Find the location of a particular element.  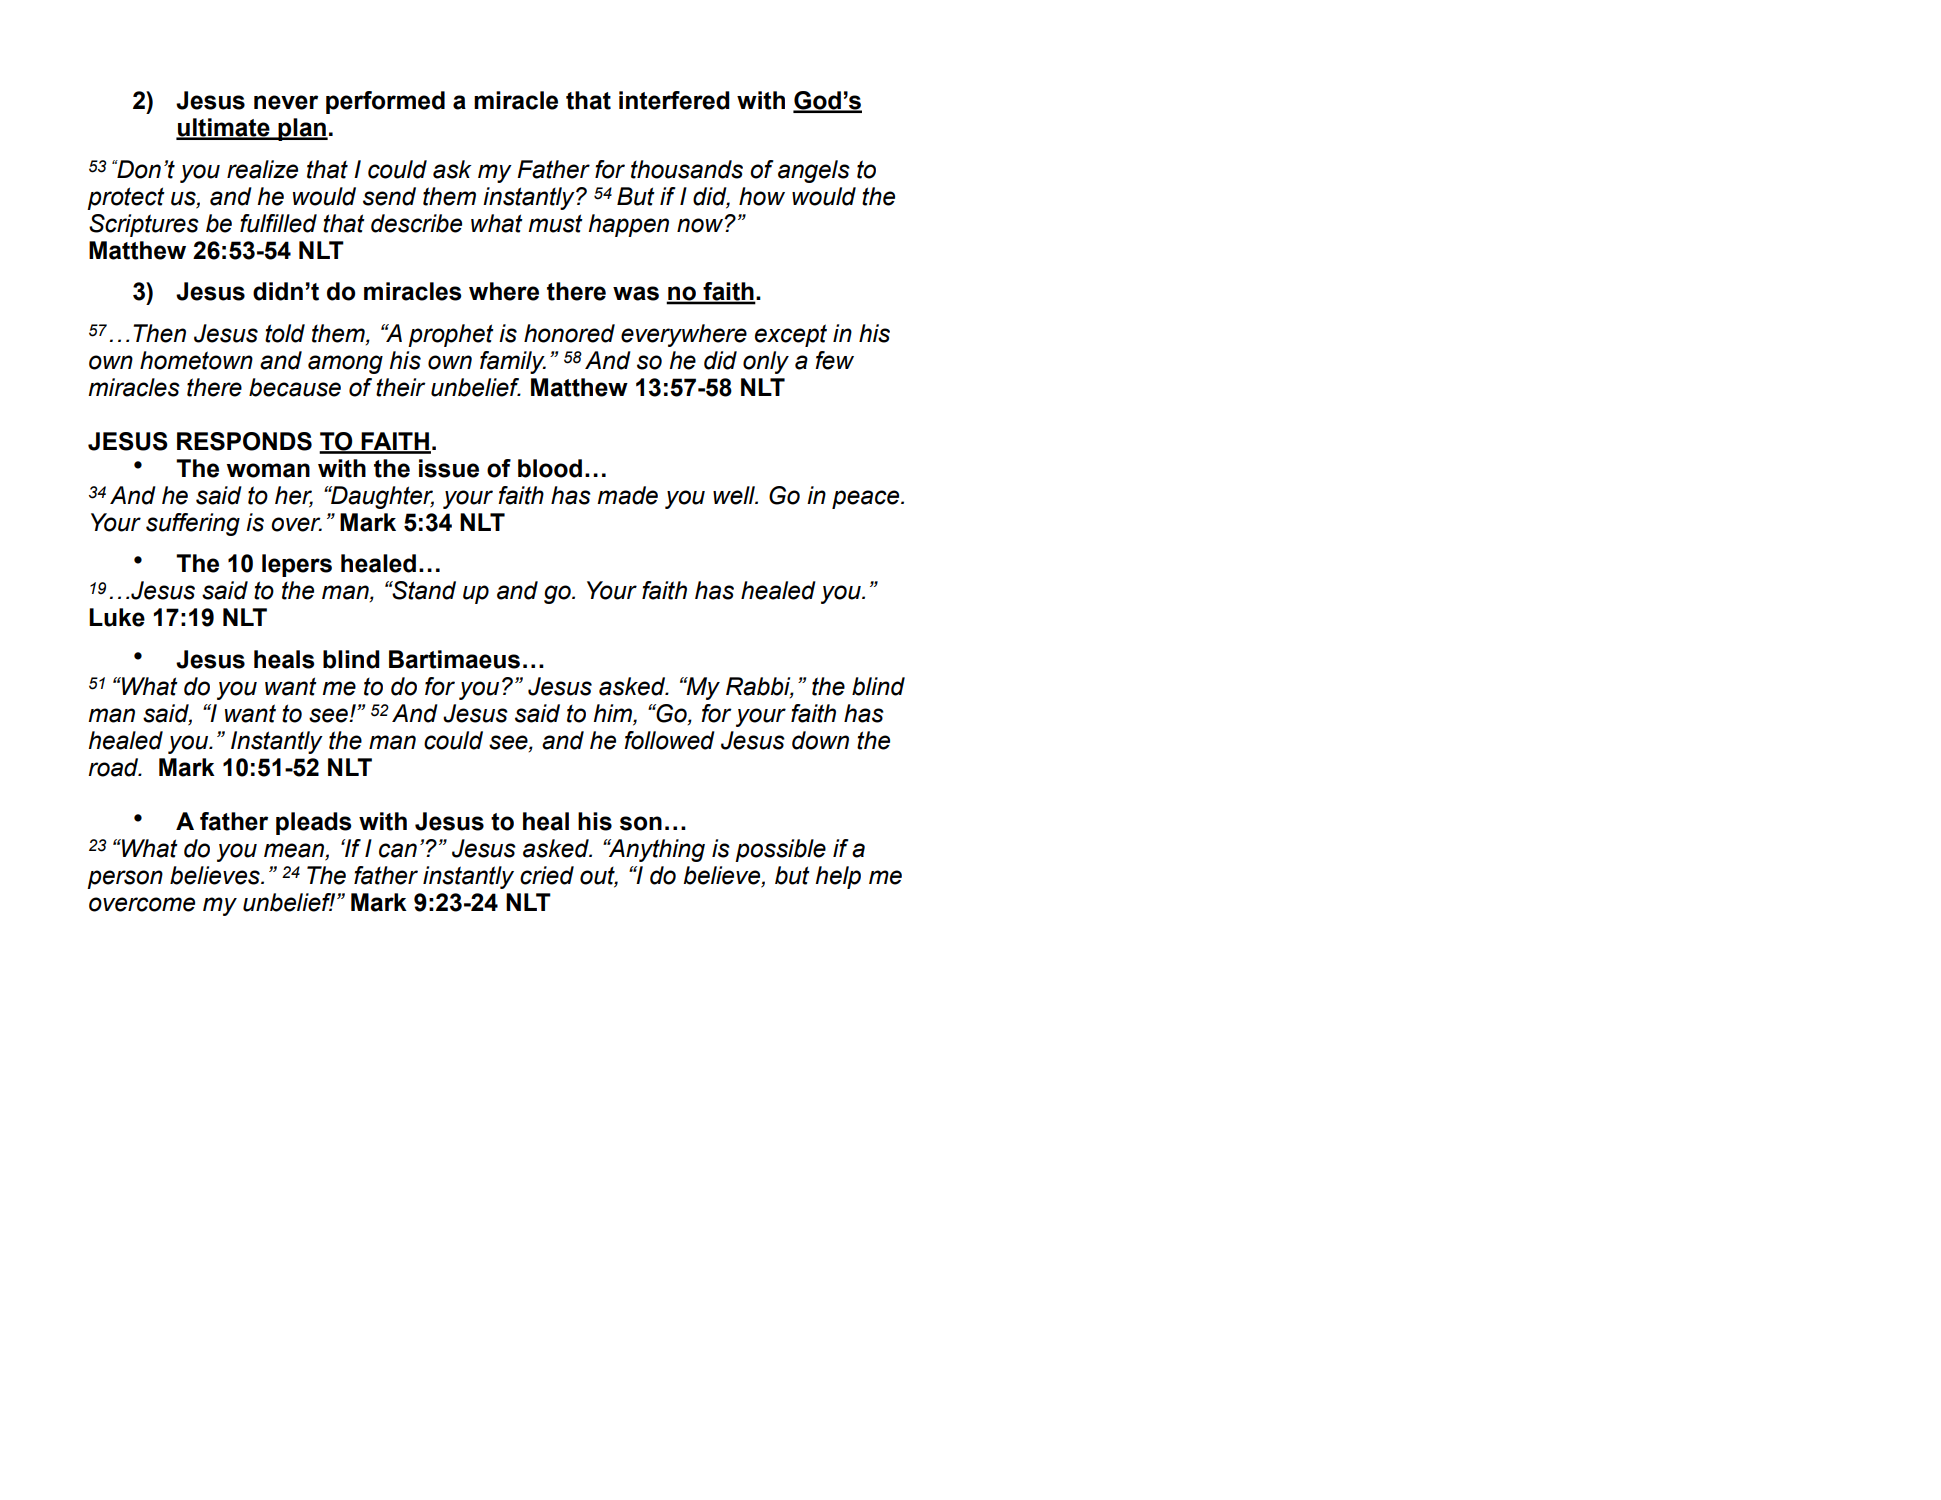

person is located at coordinates (125, 879).
